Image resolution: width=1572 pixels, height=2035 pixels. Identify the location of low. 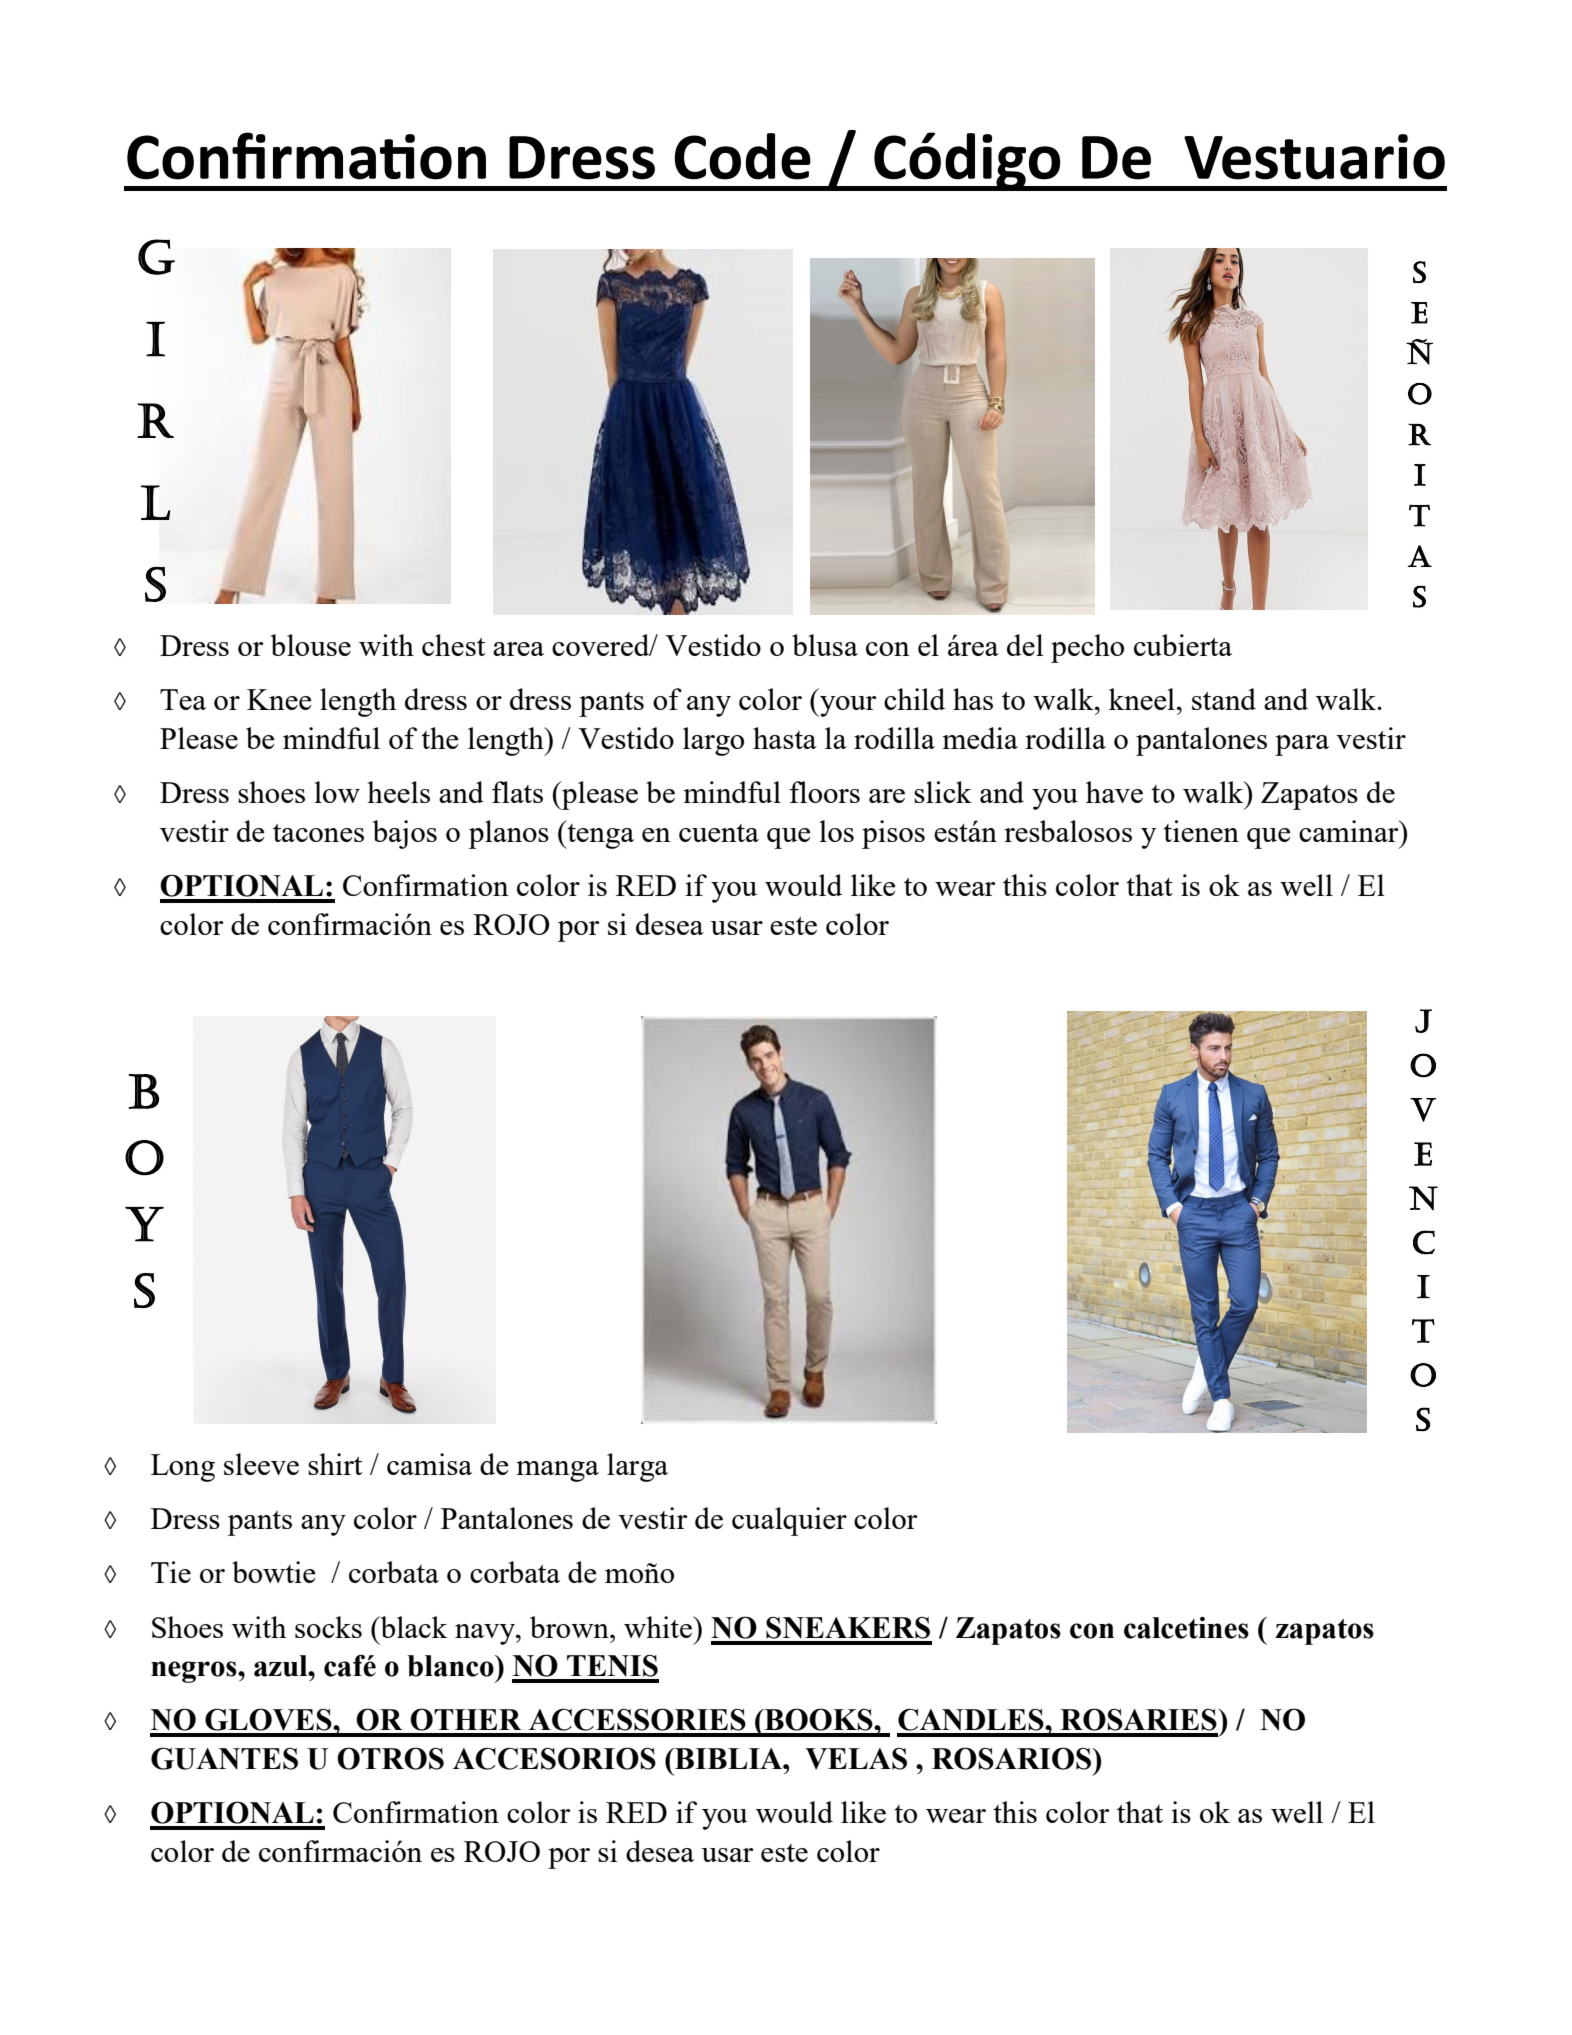
(337, 792).
